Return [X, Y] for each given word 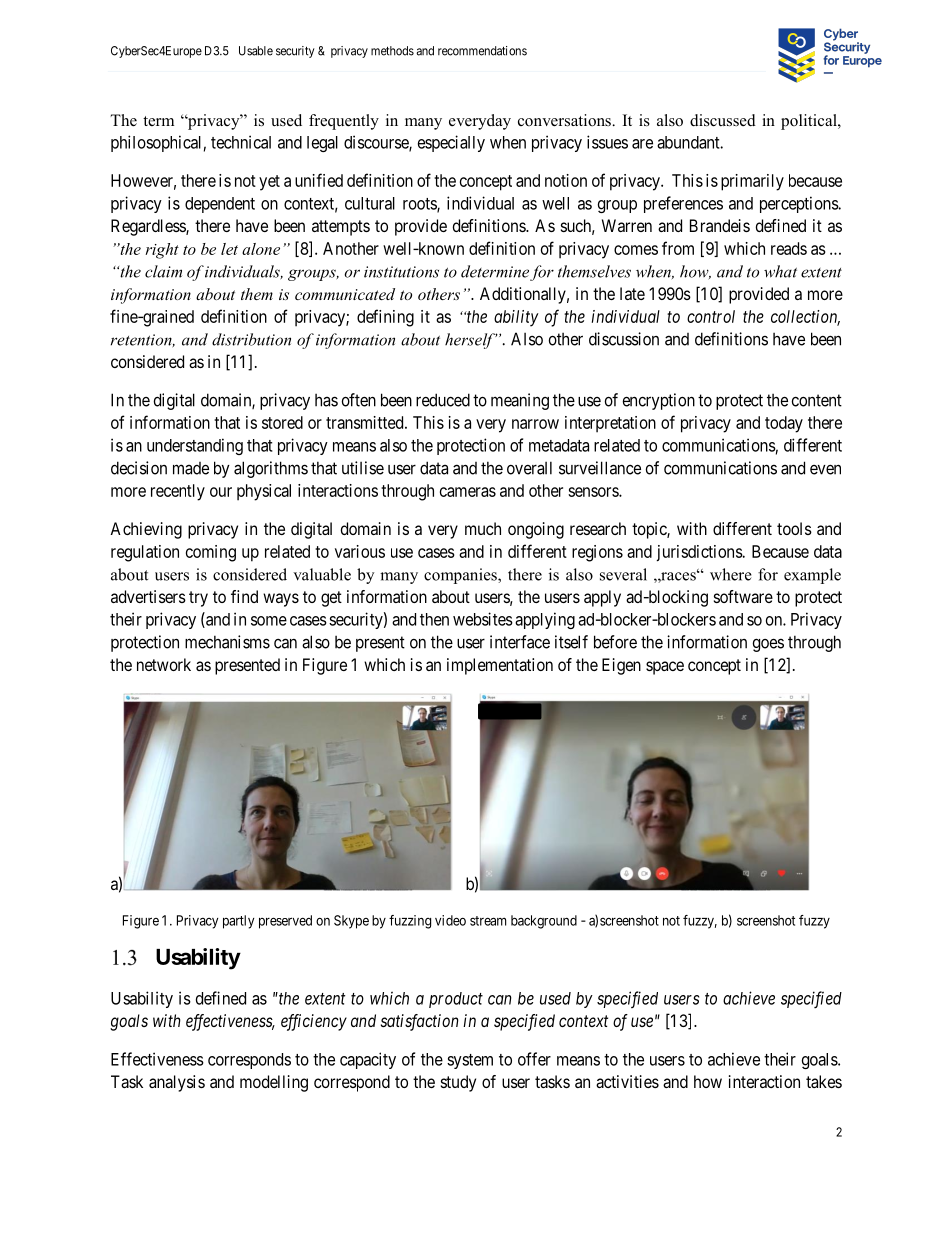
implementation [500, 666]
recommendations [482, 51]
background [544, 922]
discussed [723, 120]
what [780, 271]
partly [238, 922]
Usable [256, 51]
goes [768, 645]
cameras [468, 492]
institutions [401, 272]
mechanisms [227, 642]
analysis [177, 1083]
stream [488, 921]
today [784, 424]
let [229, 249]
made [191, 468]
